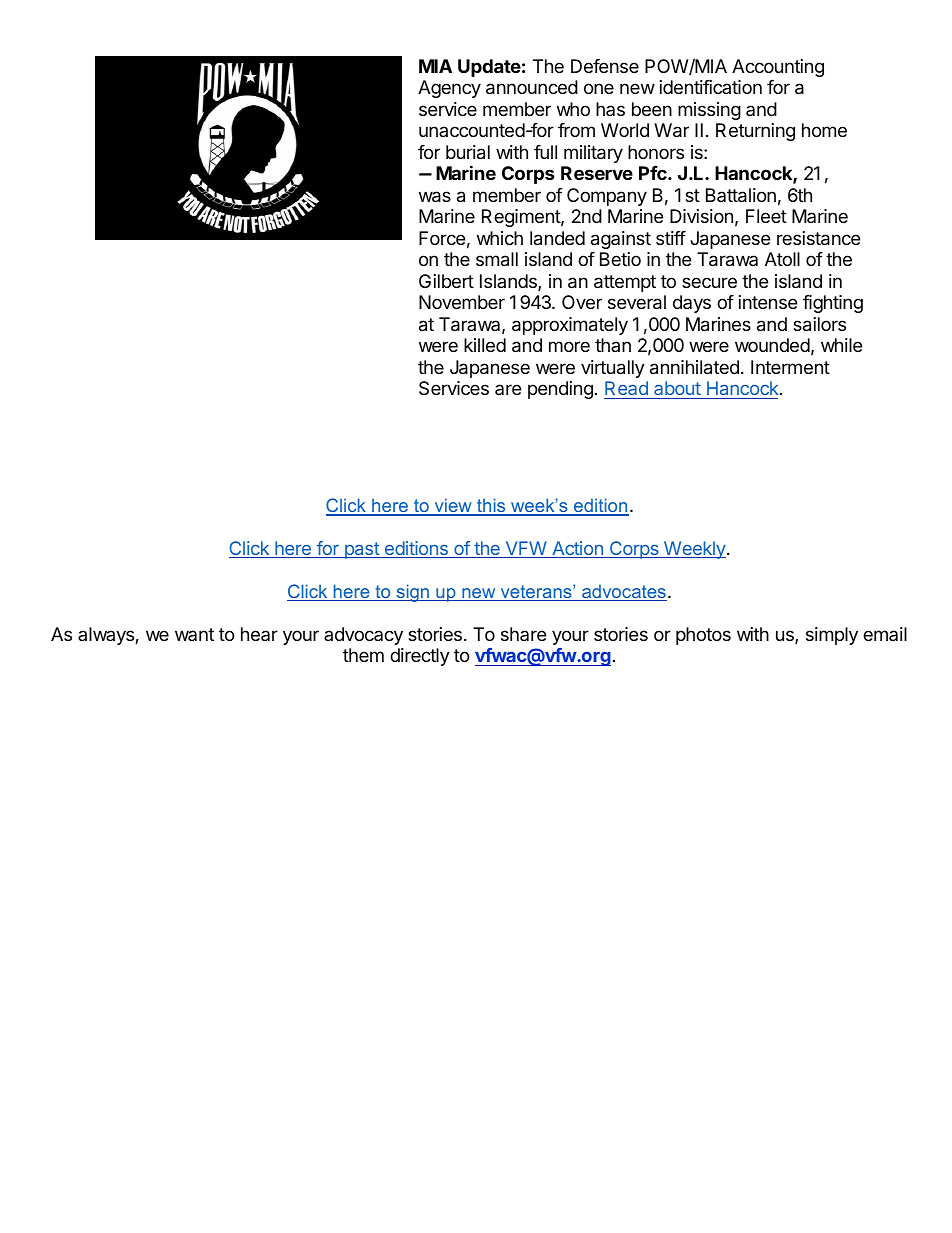 The width and height of the document is (952, 1233). Describe the element at coordinates (569, 346) in the document. I see `more` at that location.
